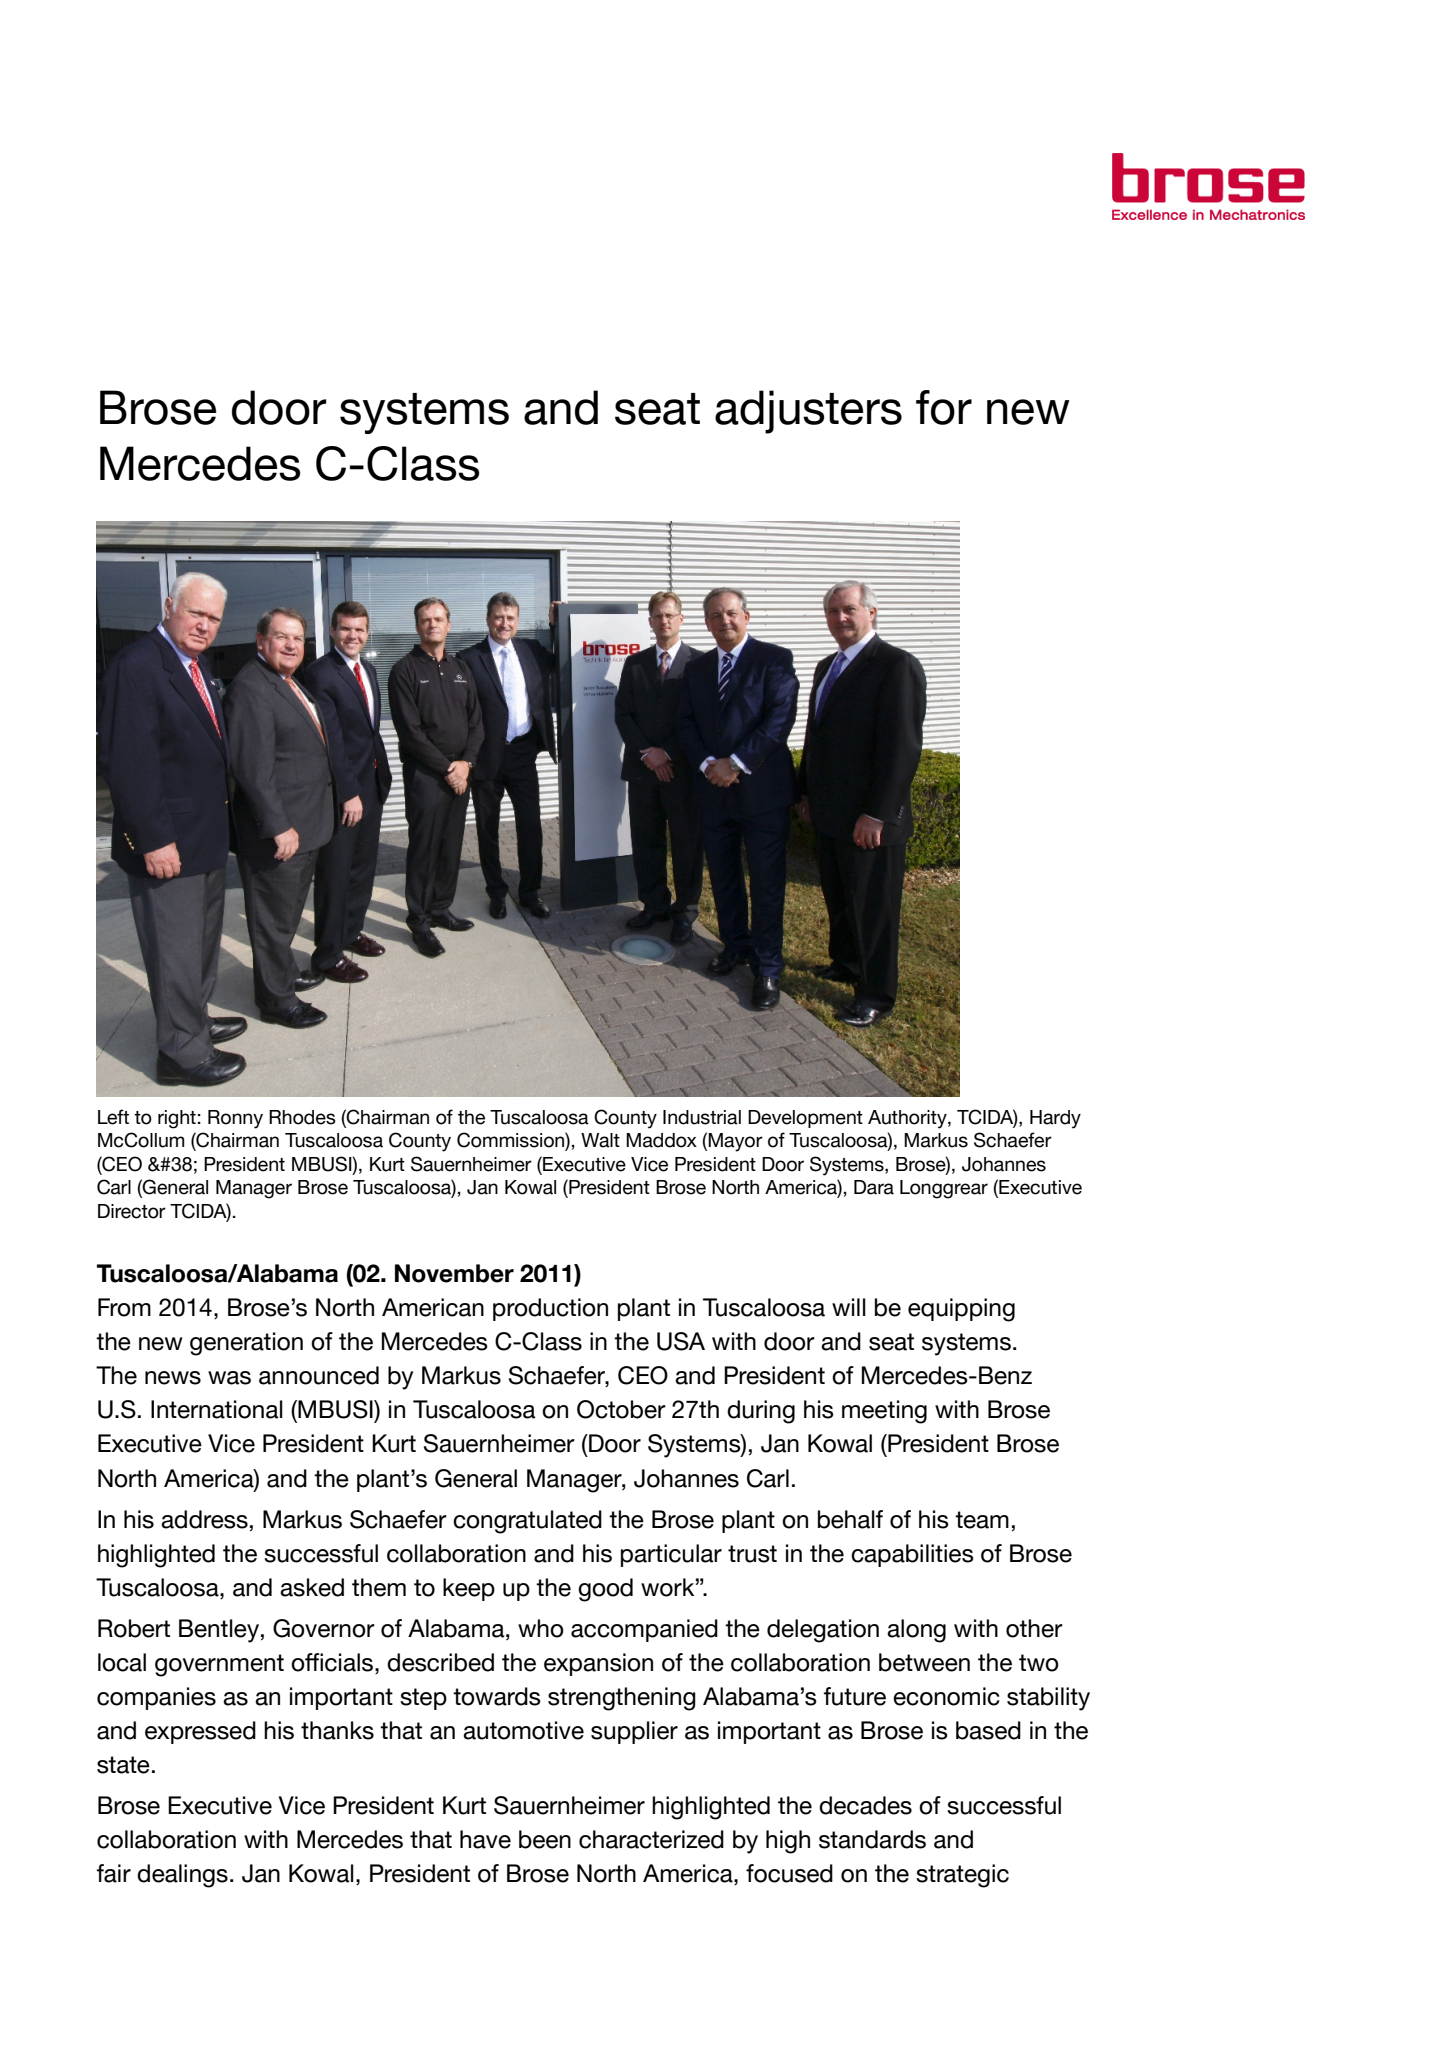 This screenshot has width=1450, height=2051. Describe the element at coordinates (805, 1119) in the screenshot. I see `Development` at that location.
